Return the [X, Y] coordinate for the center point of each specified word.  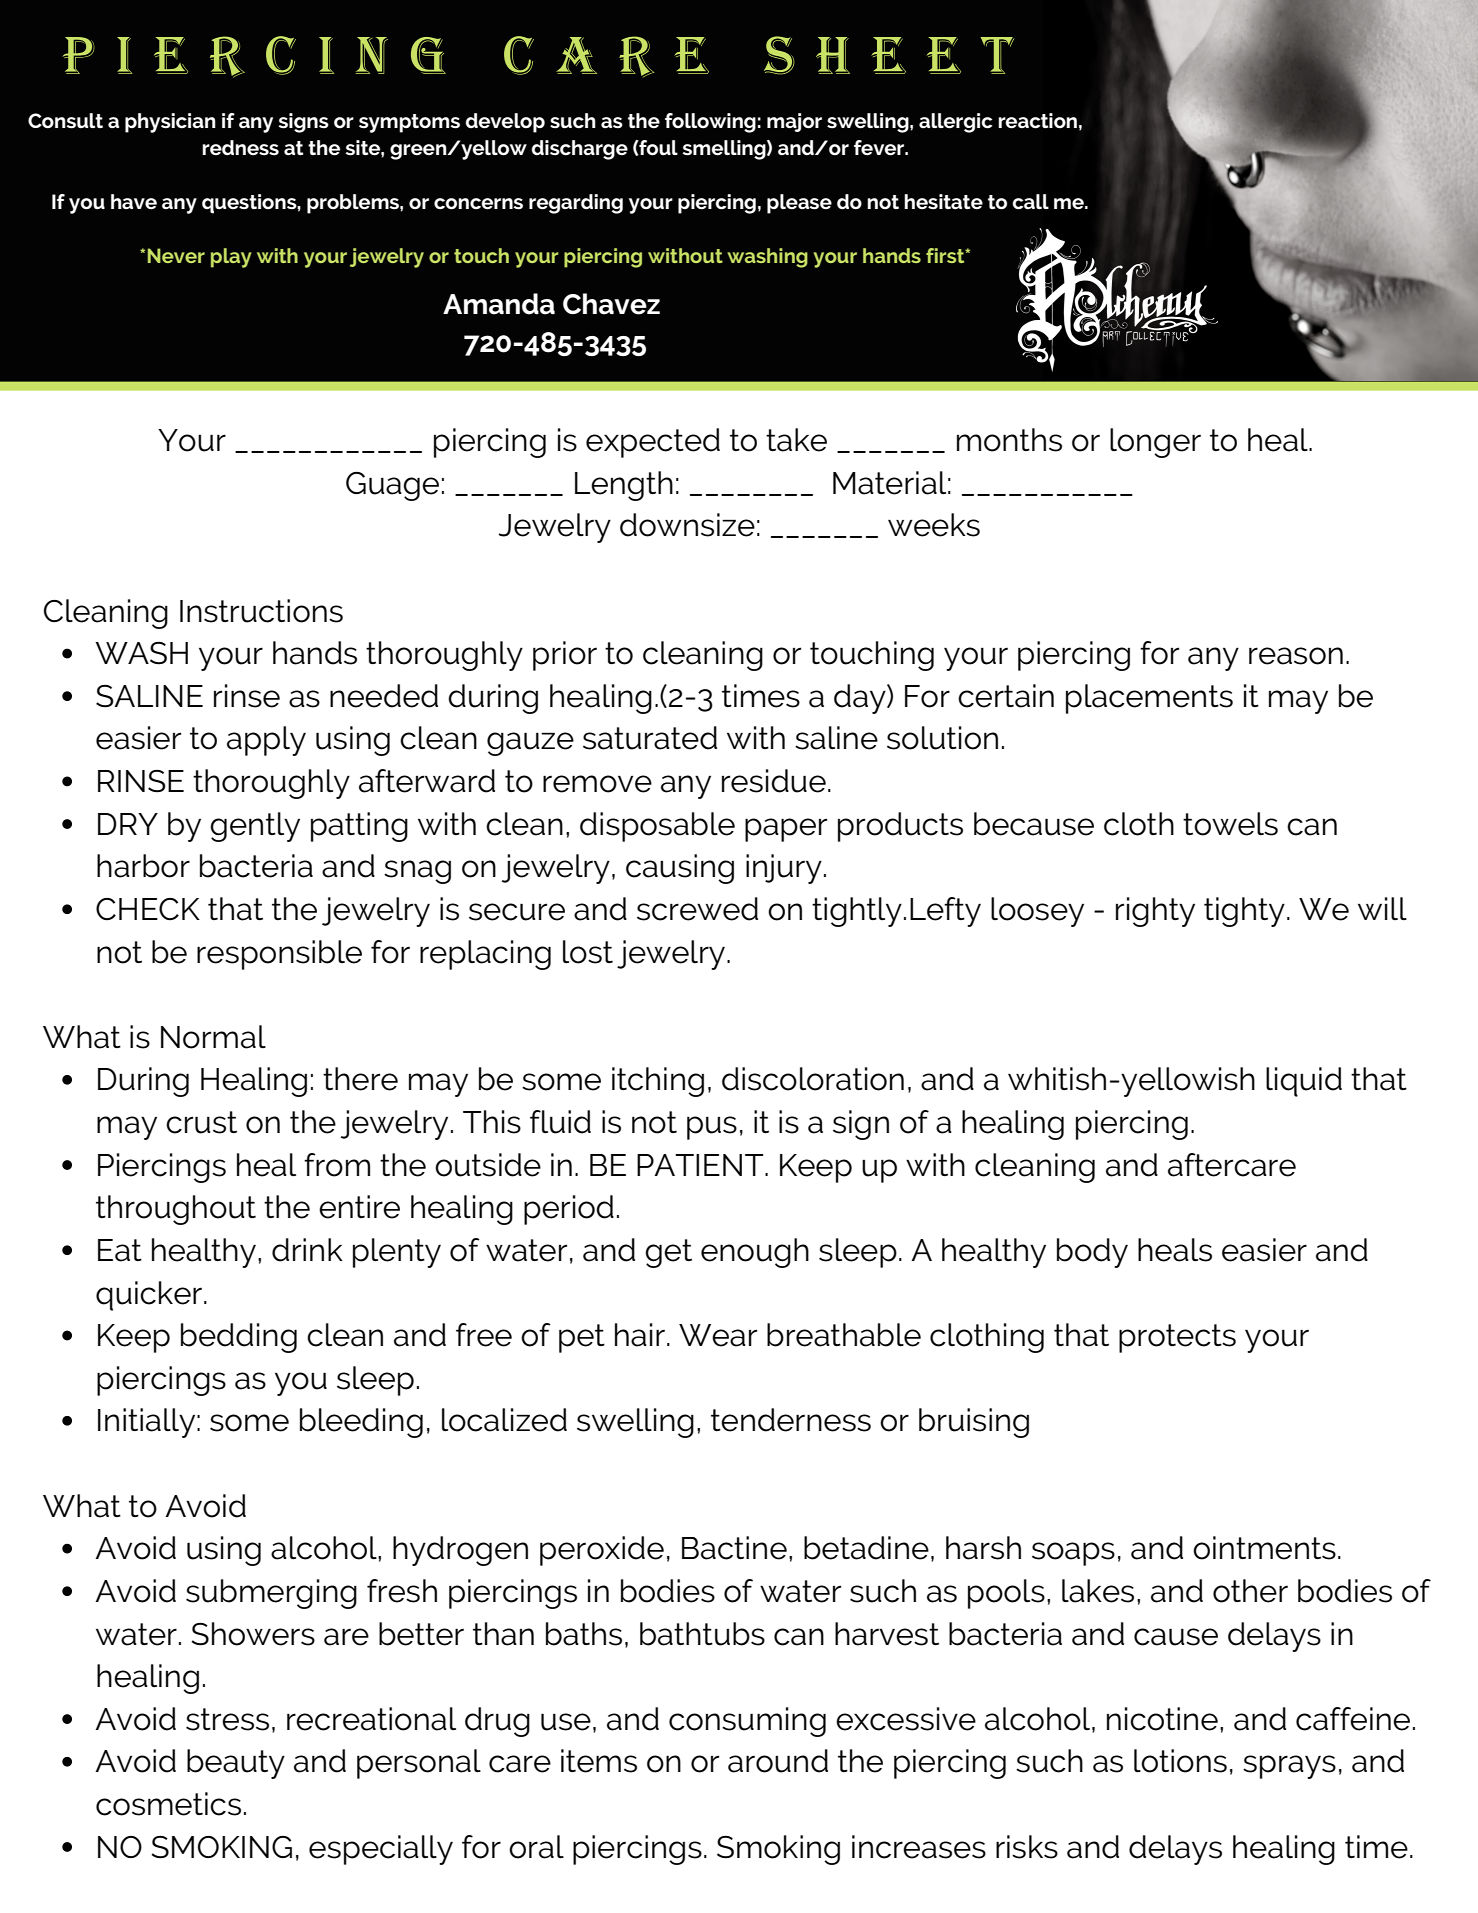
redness [240, 148]
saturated [650, 738]
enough [755, 1253]
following [710, 123]
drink [307, 1250]
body [1092, 1253]
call [1030, 202]
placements [1149, 699]
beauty [236, 1764]
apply [266, 741]
